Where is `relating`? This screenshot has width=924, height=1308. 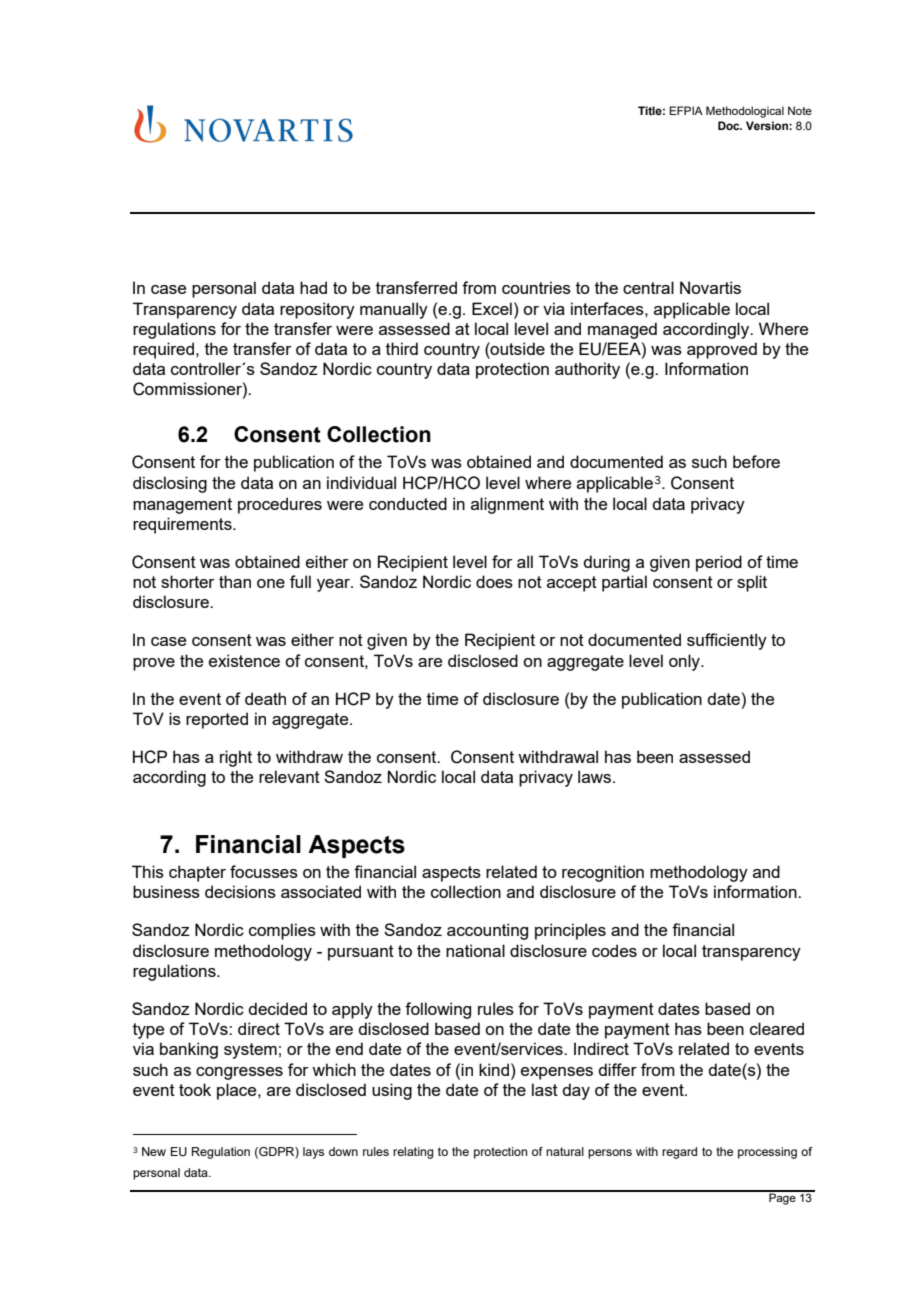 relating is located at coordinates (413, 1153).
